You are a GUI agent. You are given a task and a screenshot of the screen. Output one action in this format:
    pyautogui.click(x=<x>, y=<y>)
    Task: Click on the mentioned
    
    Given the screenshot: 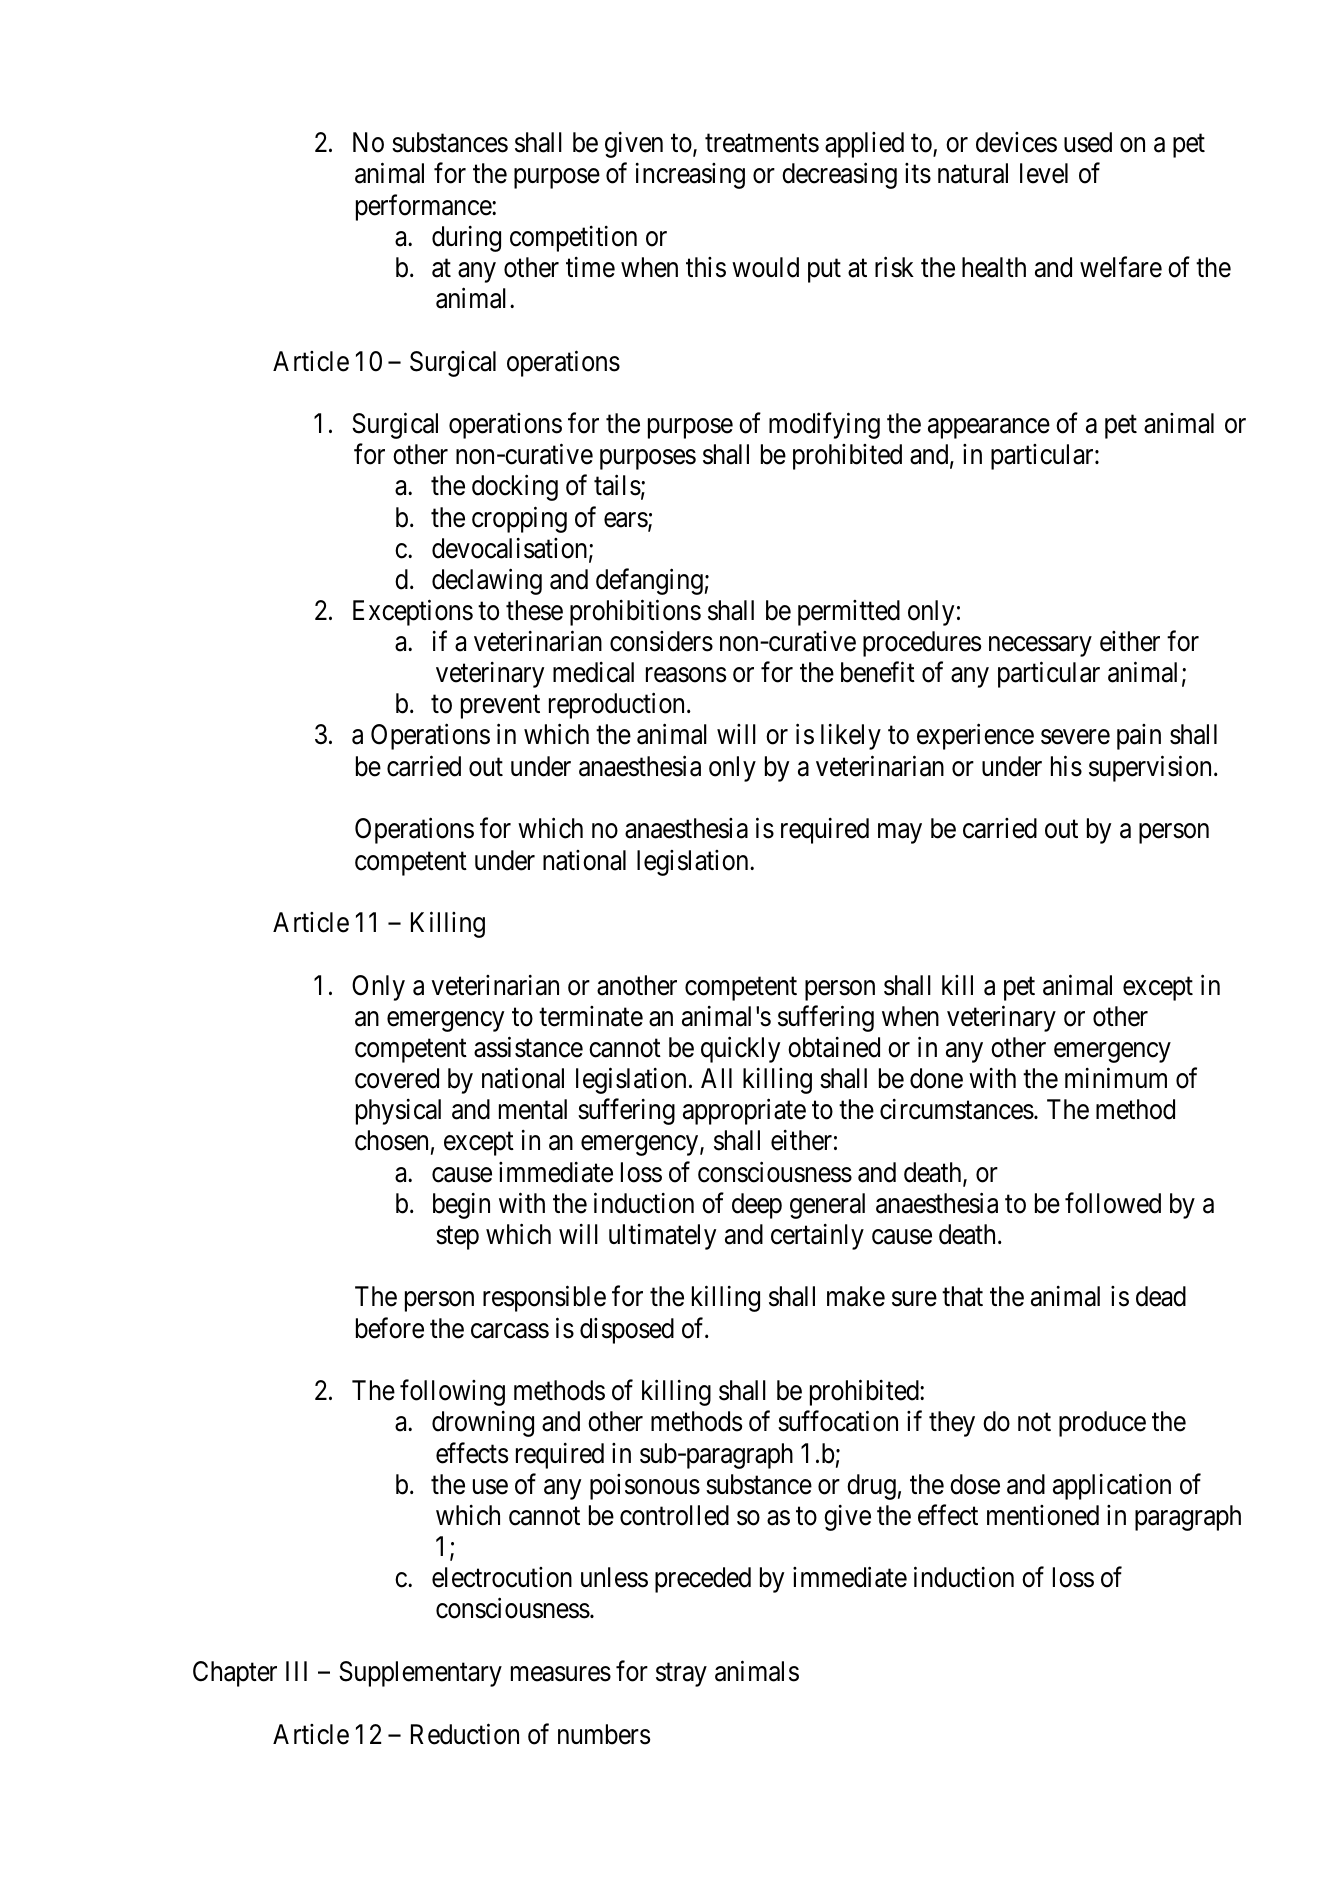 What is the action you would take?
    pyautogui.click(x=1043, y=1515)
